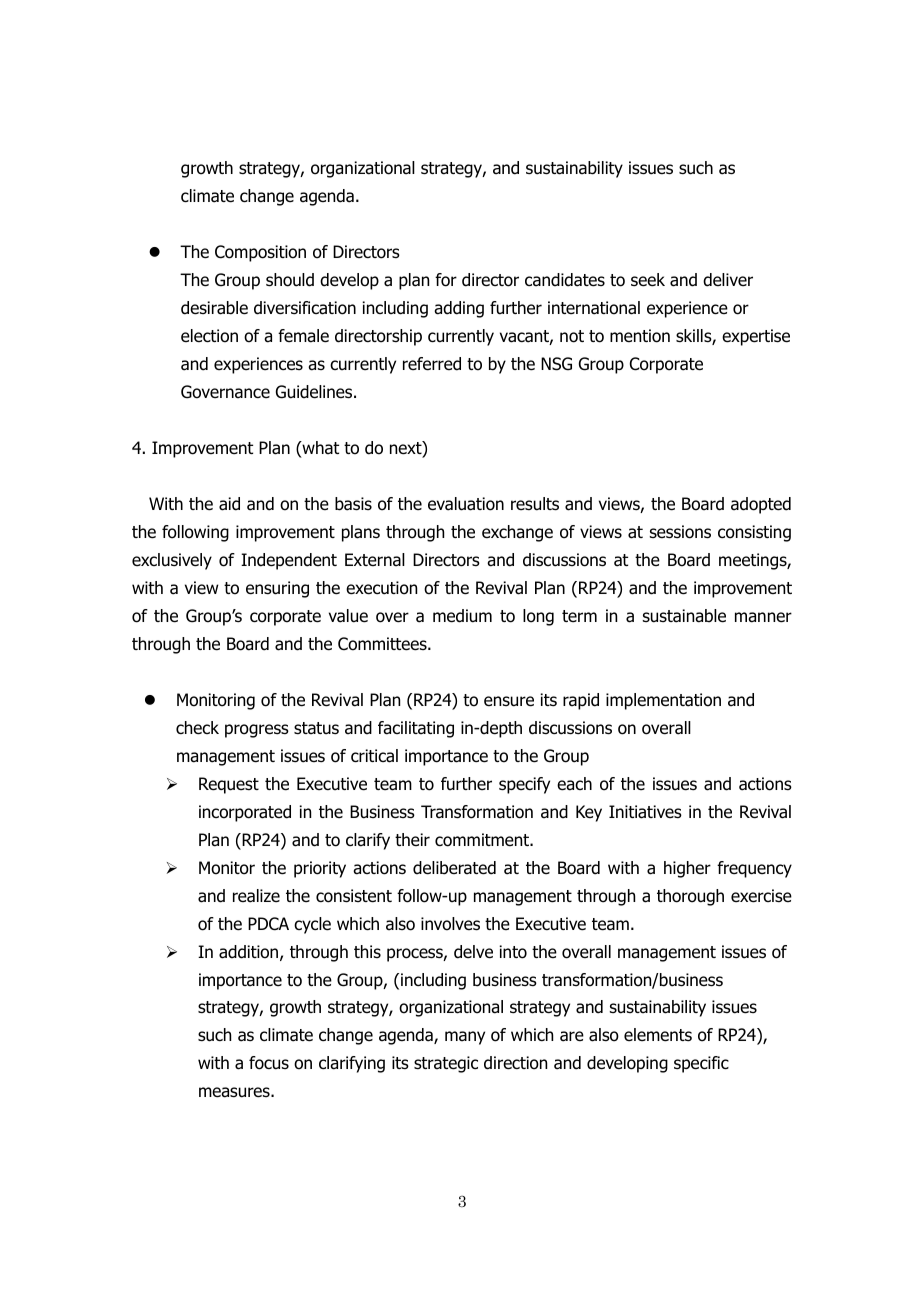  What do you see at coordinates (260, 253) in the document?
I see `Composition` at bounding box center [260, 253].
